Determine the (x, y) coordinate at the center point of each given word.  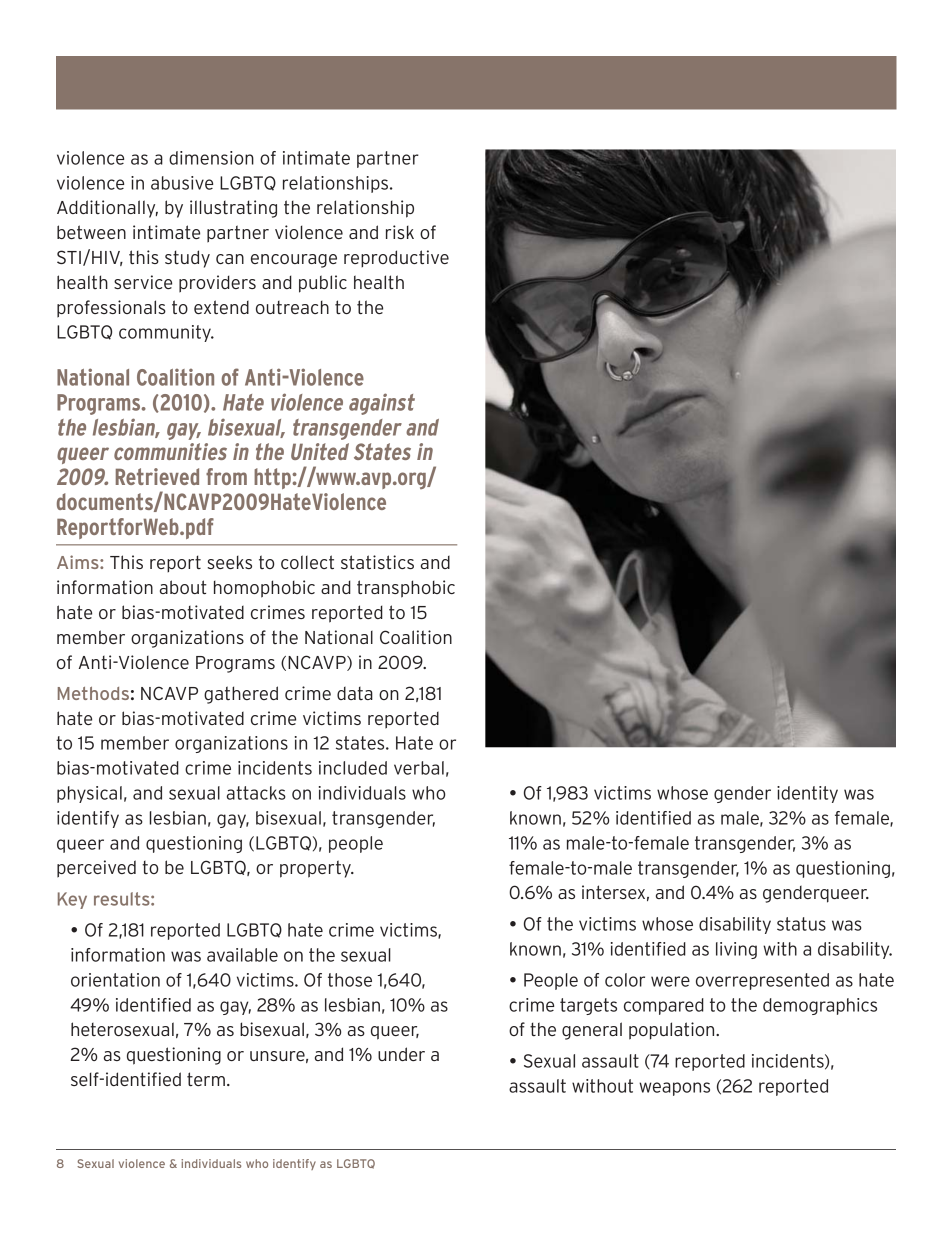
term (206, 1079)
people (356, 844)
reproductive (396, 258)
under (401, 1054)
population (673, 1031)
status (801, 924)
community (166, 333)
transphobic (406, 589)
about (183, 587)
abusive (182, 183)
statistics (377, 562)
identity (807, 794)
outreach (292, 307)
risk (400, 232)
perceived (96, 869)
